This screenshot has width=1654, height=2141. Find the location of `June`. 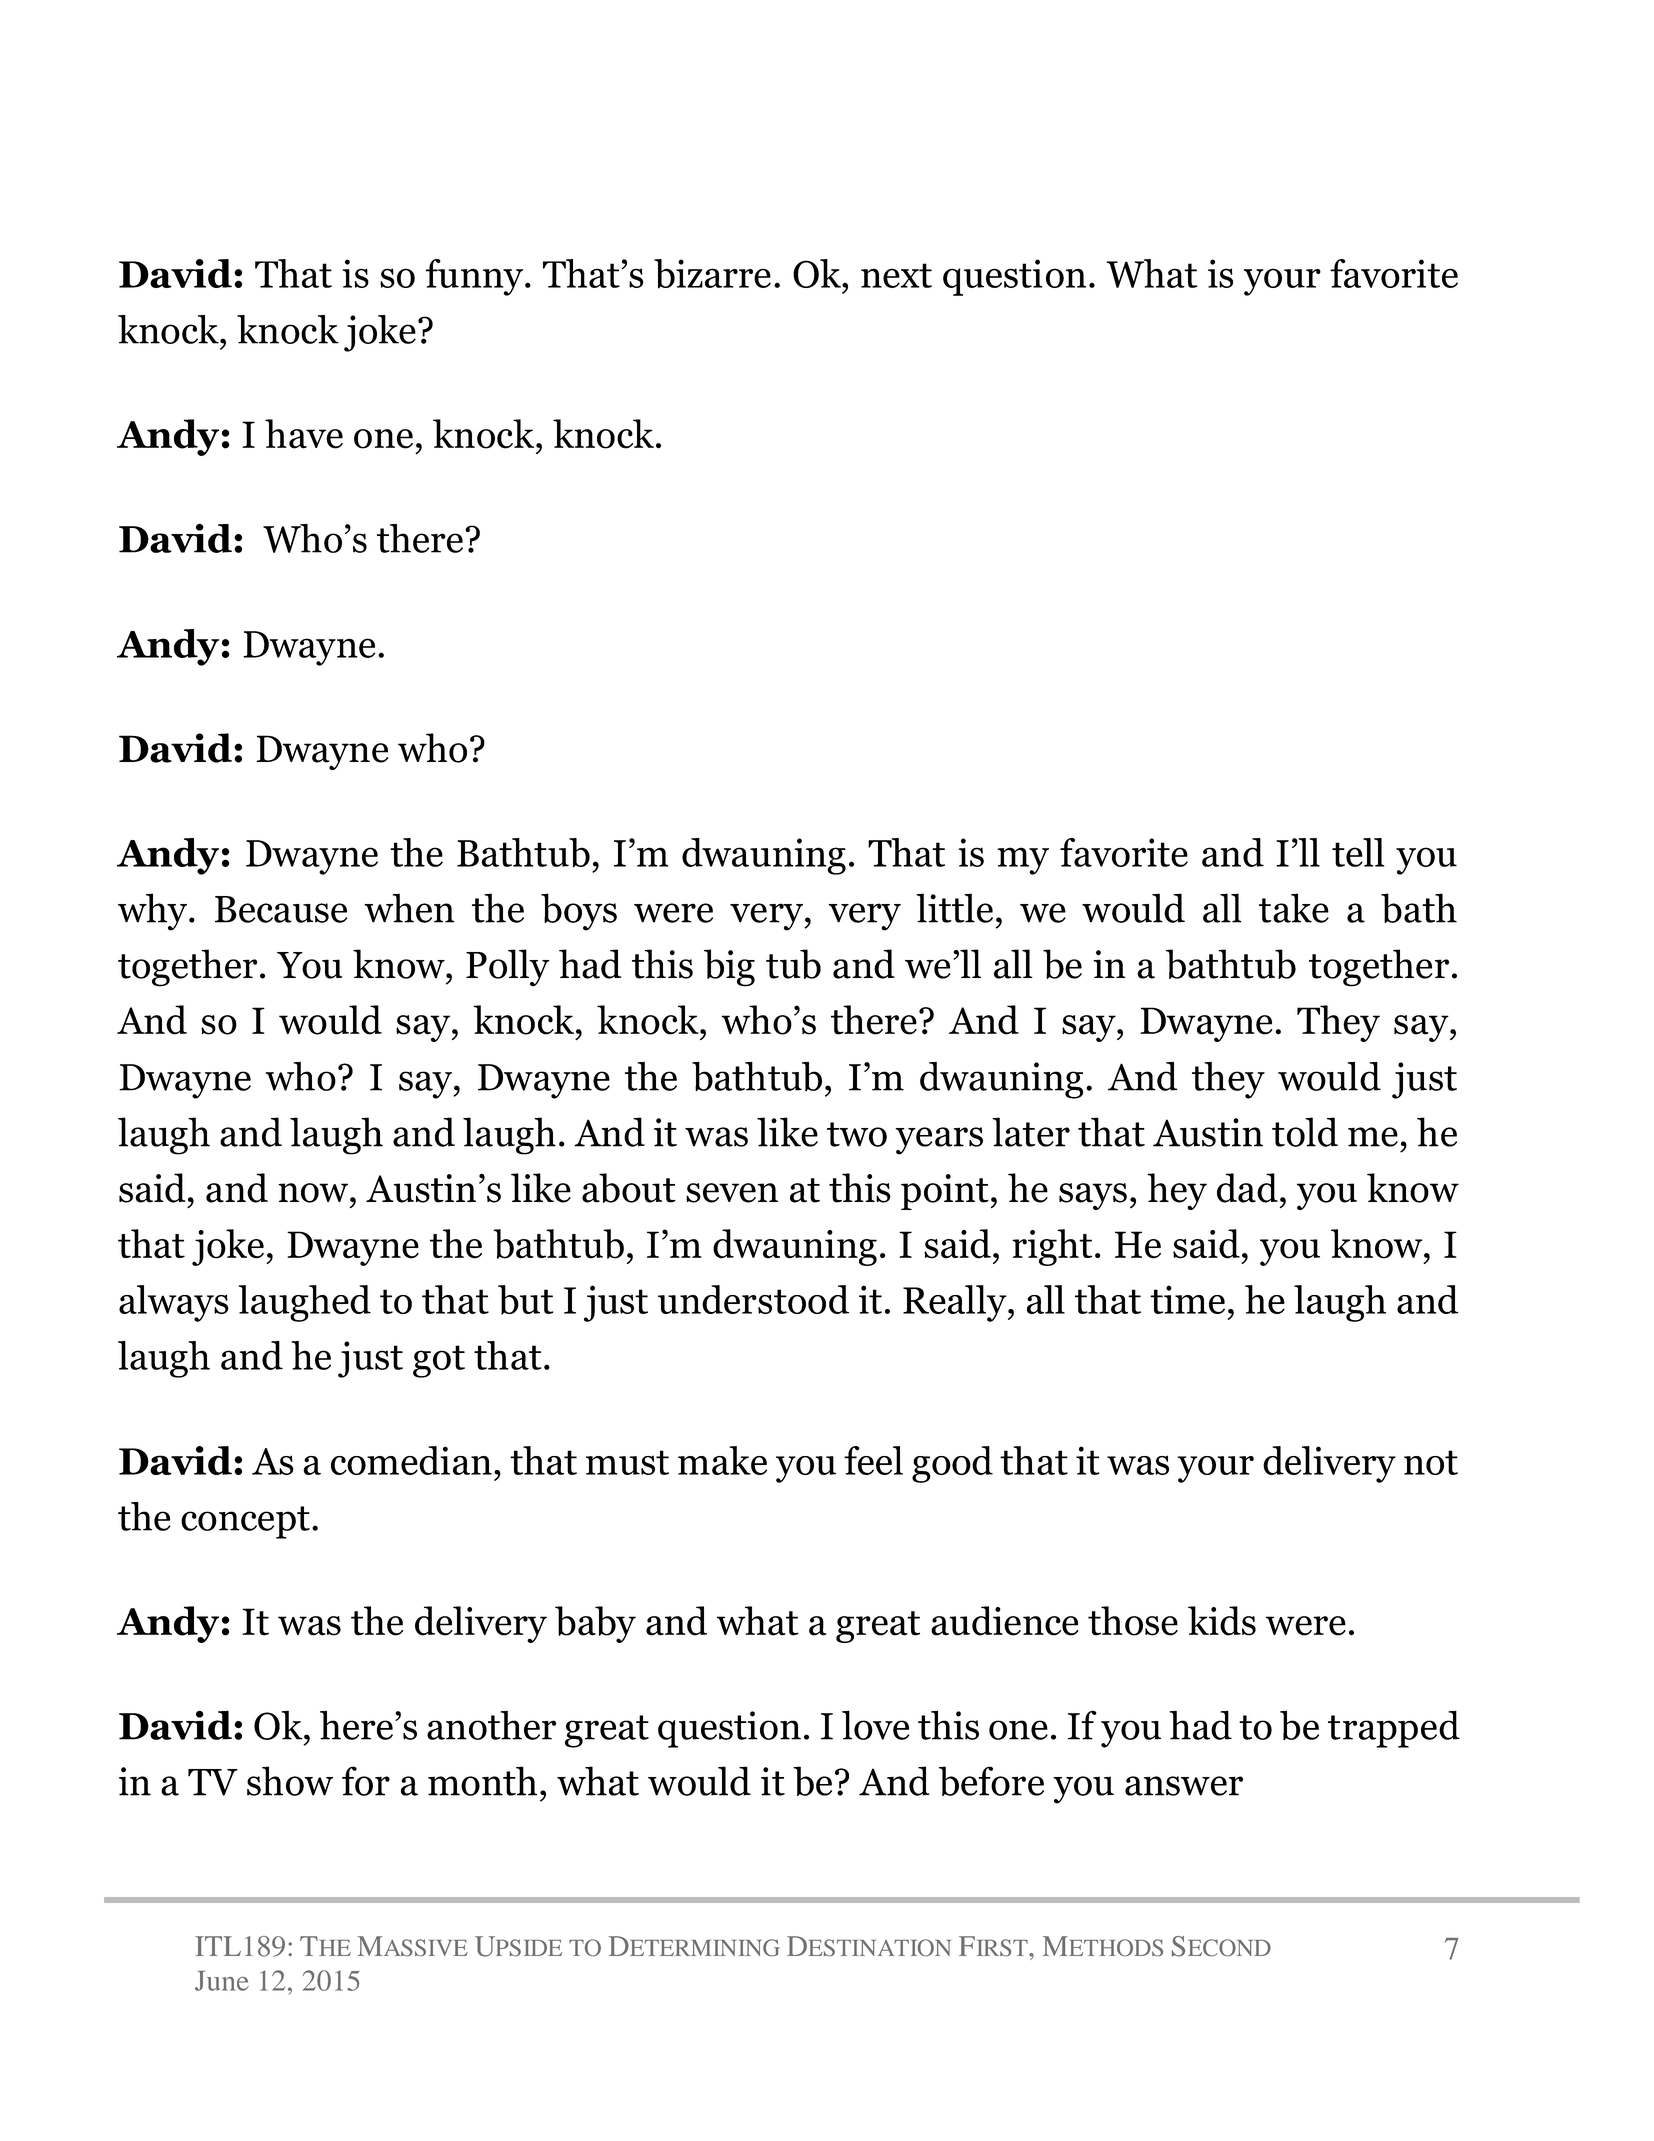

June is located at coordinates (222, 1981).
